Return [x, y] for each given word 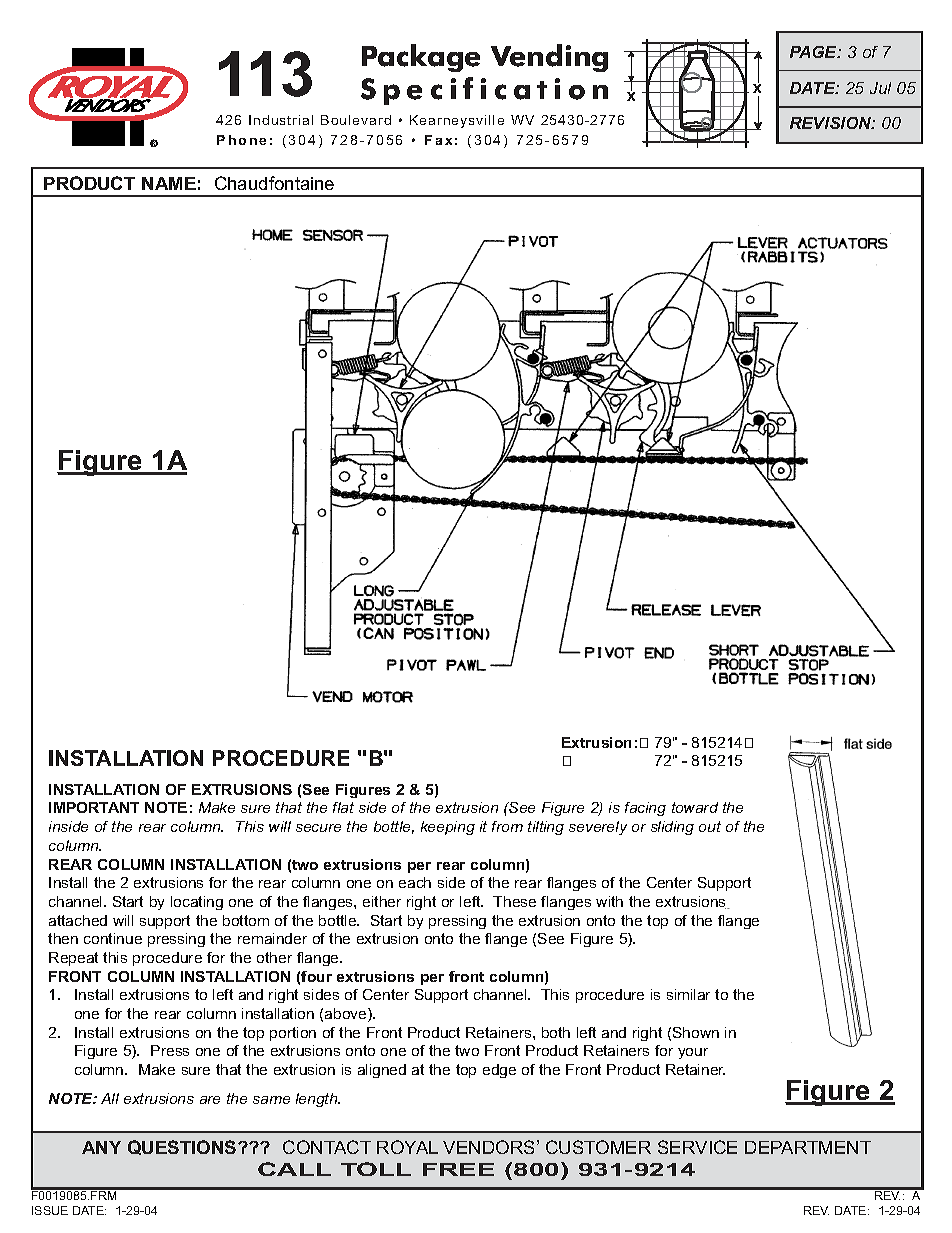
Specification [484, 91]
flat [343, 807]
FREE [458, 1169]
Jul [880, 88]
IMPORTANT [94, 807]
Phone [241, 140]
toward [695, 807]
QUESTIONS [183, 1147]
